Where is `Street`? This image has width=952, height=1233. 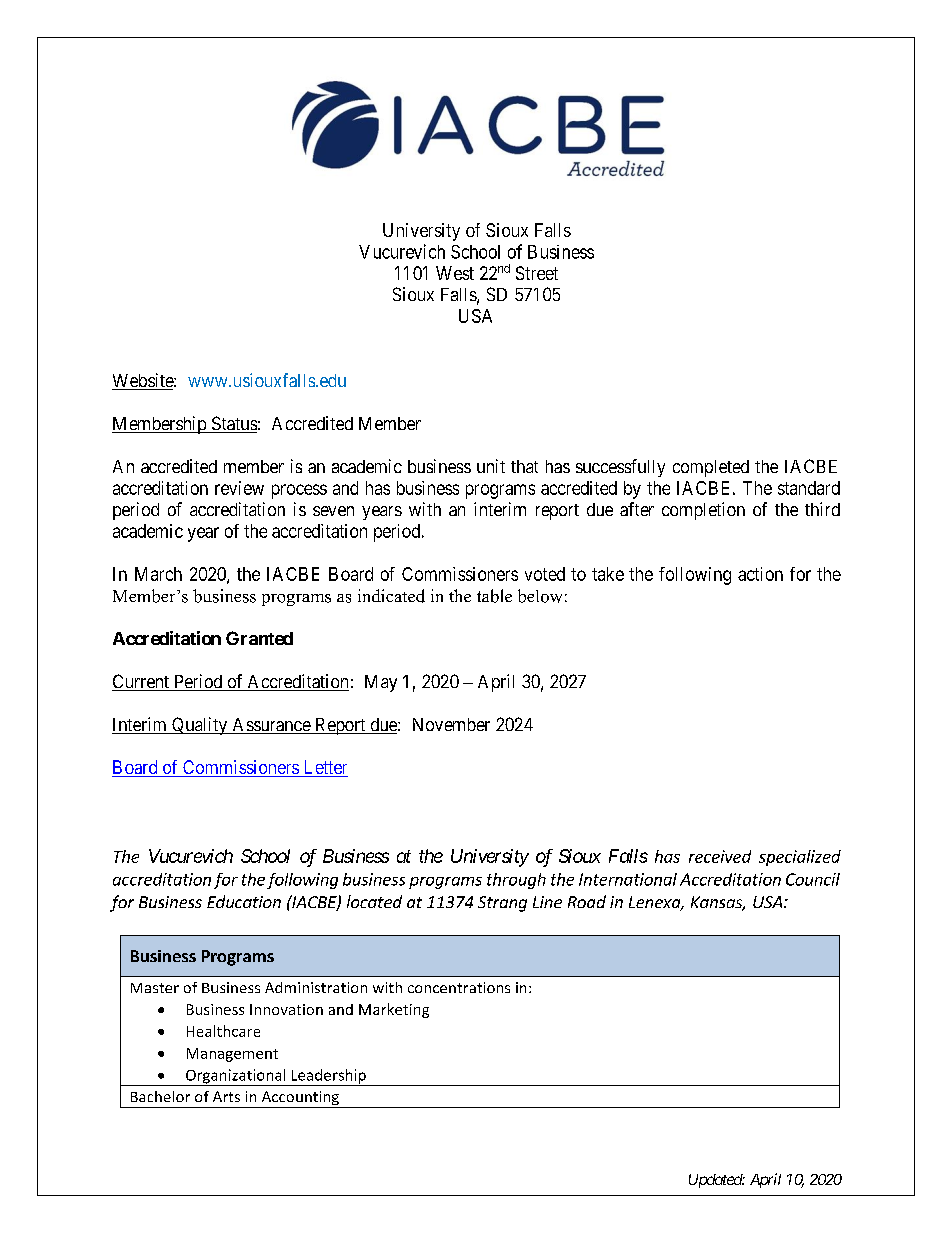 Street is located at coordinates (537, 273).
